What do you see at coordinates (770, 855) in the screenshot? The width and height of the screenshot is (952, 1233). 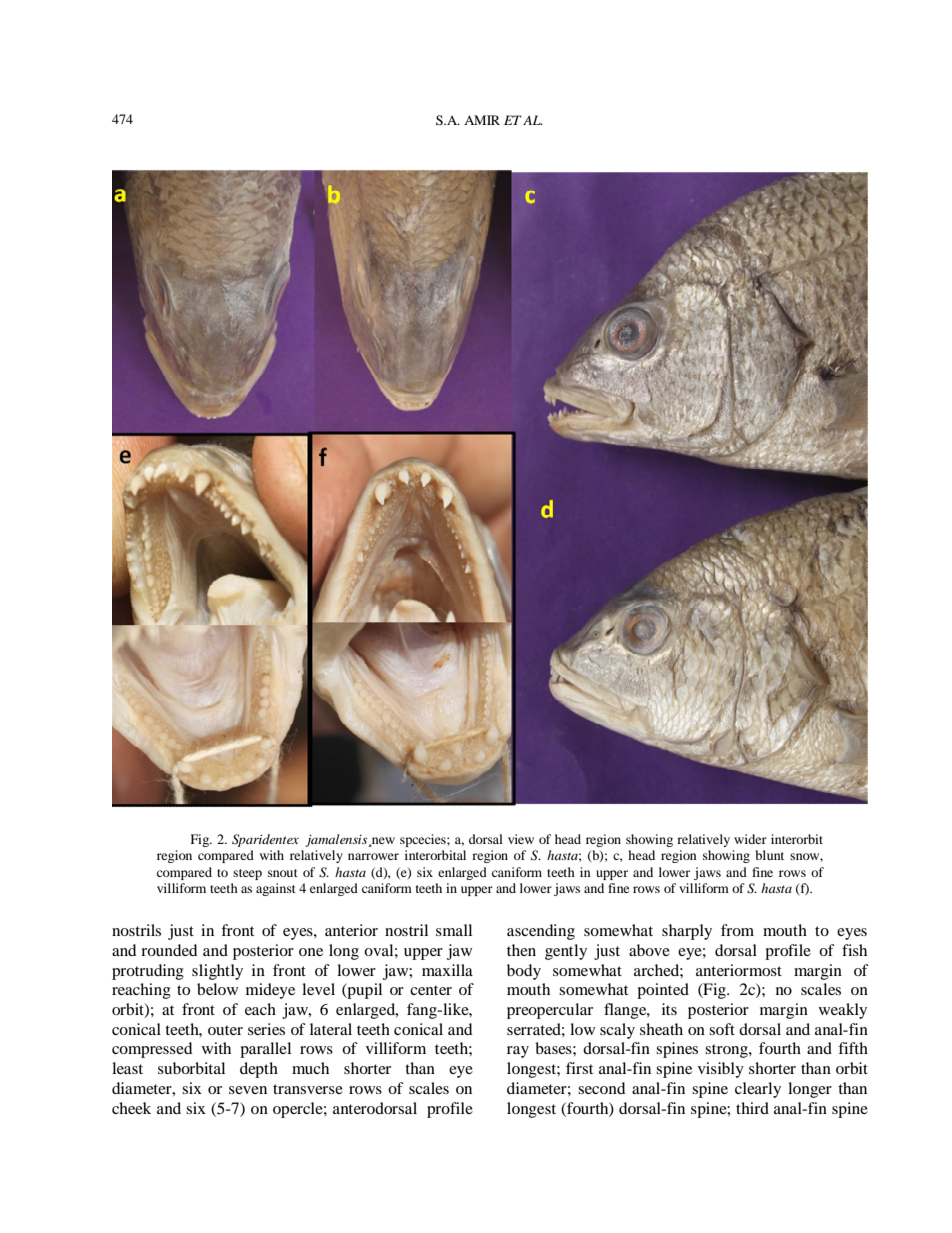 I see `blunt` at bounding box center [770, 855].
